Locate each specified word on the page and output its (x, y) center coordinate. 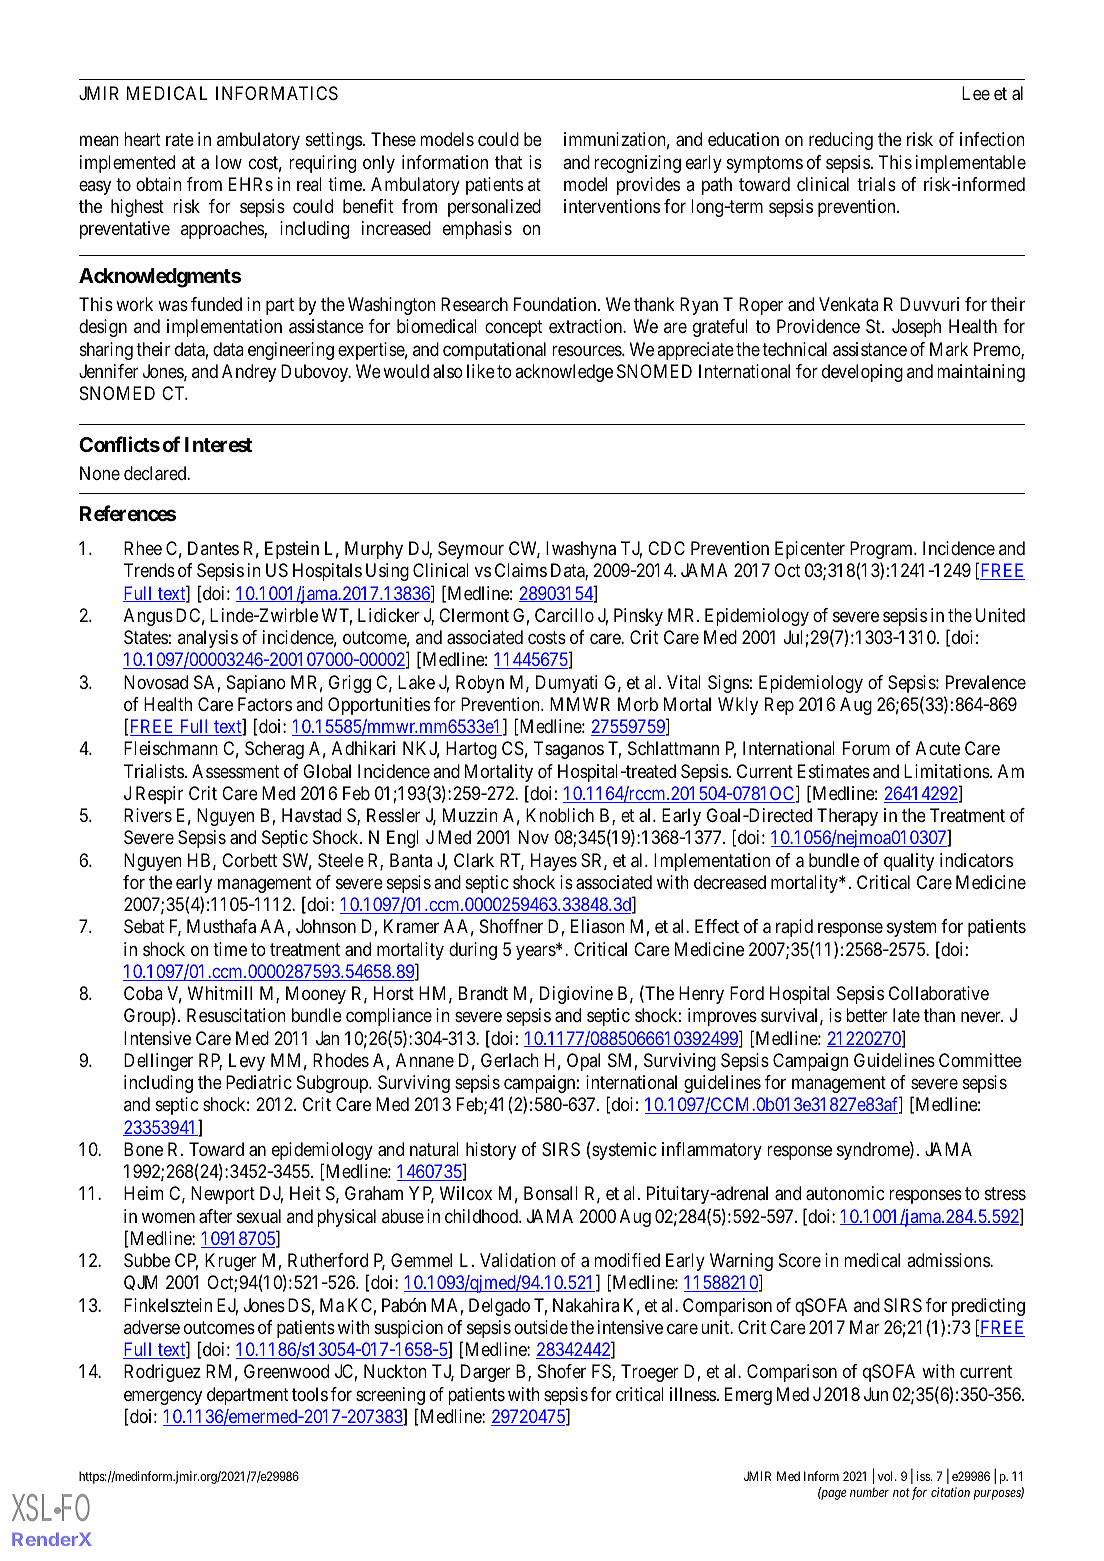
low (229, 162)
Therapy (847, 817)
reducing (841, 141)
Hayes (554, 862)
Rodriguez (162, 1373)
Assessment (236, 771)
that (509, 162)
